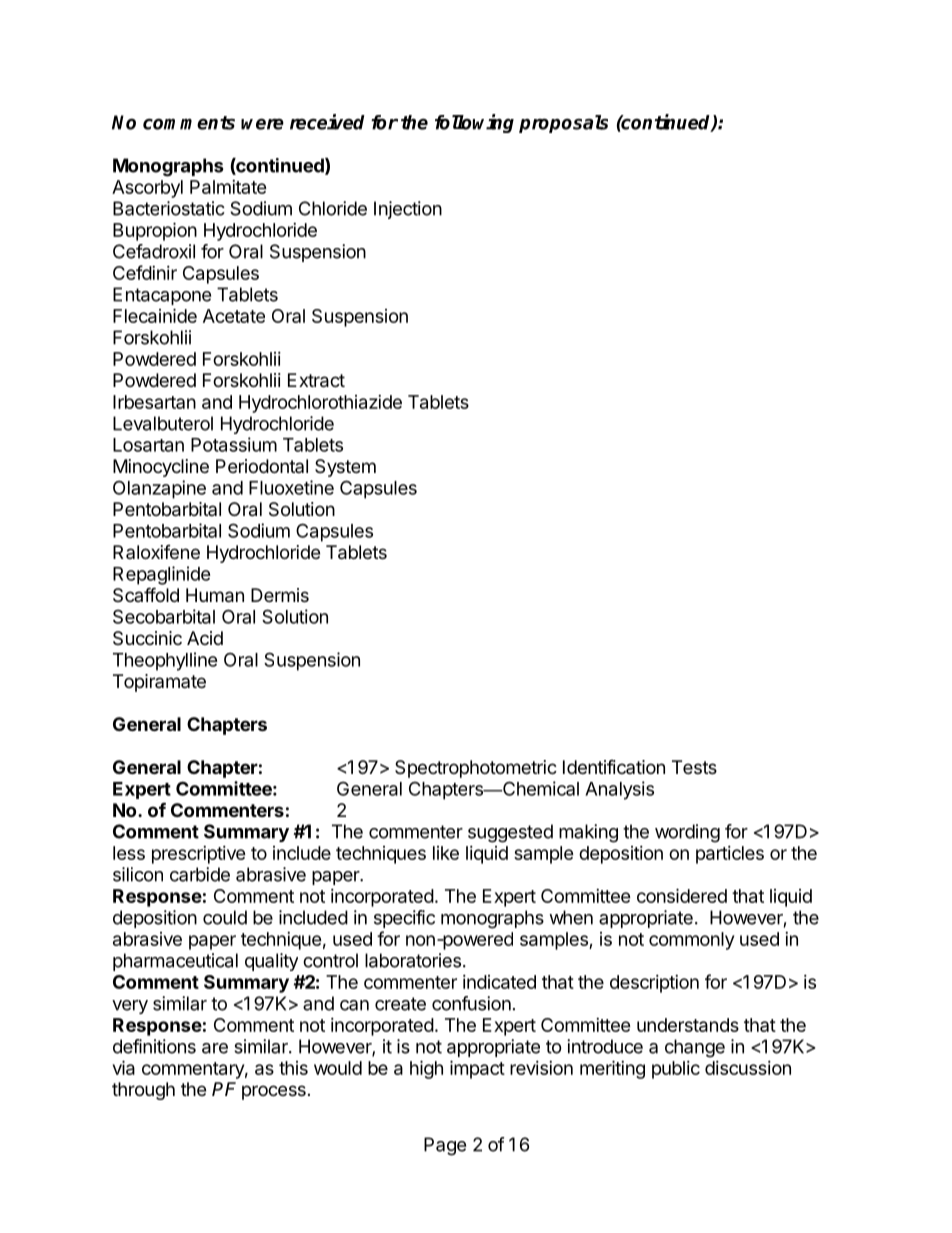 The width and height of the screenshot is (952, 1233). Describe the element at coordinates (199, 855) in the screenshot. I see `prescriptive` at that location.
